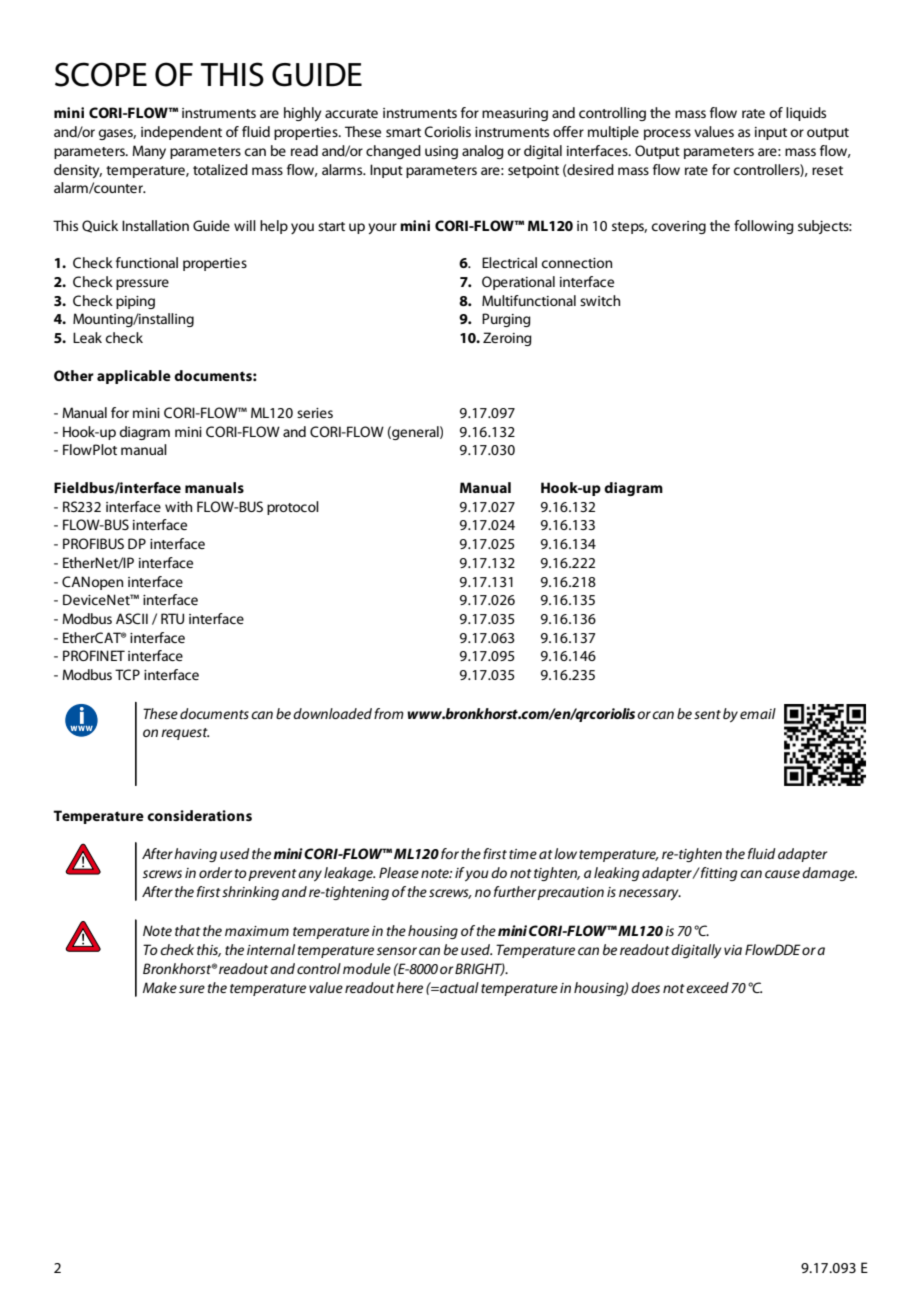 The height and width of the document is (1308, 924). I want to click on Make, so click(160, 987).
